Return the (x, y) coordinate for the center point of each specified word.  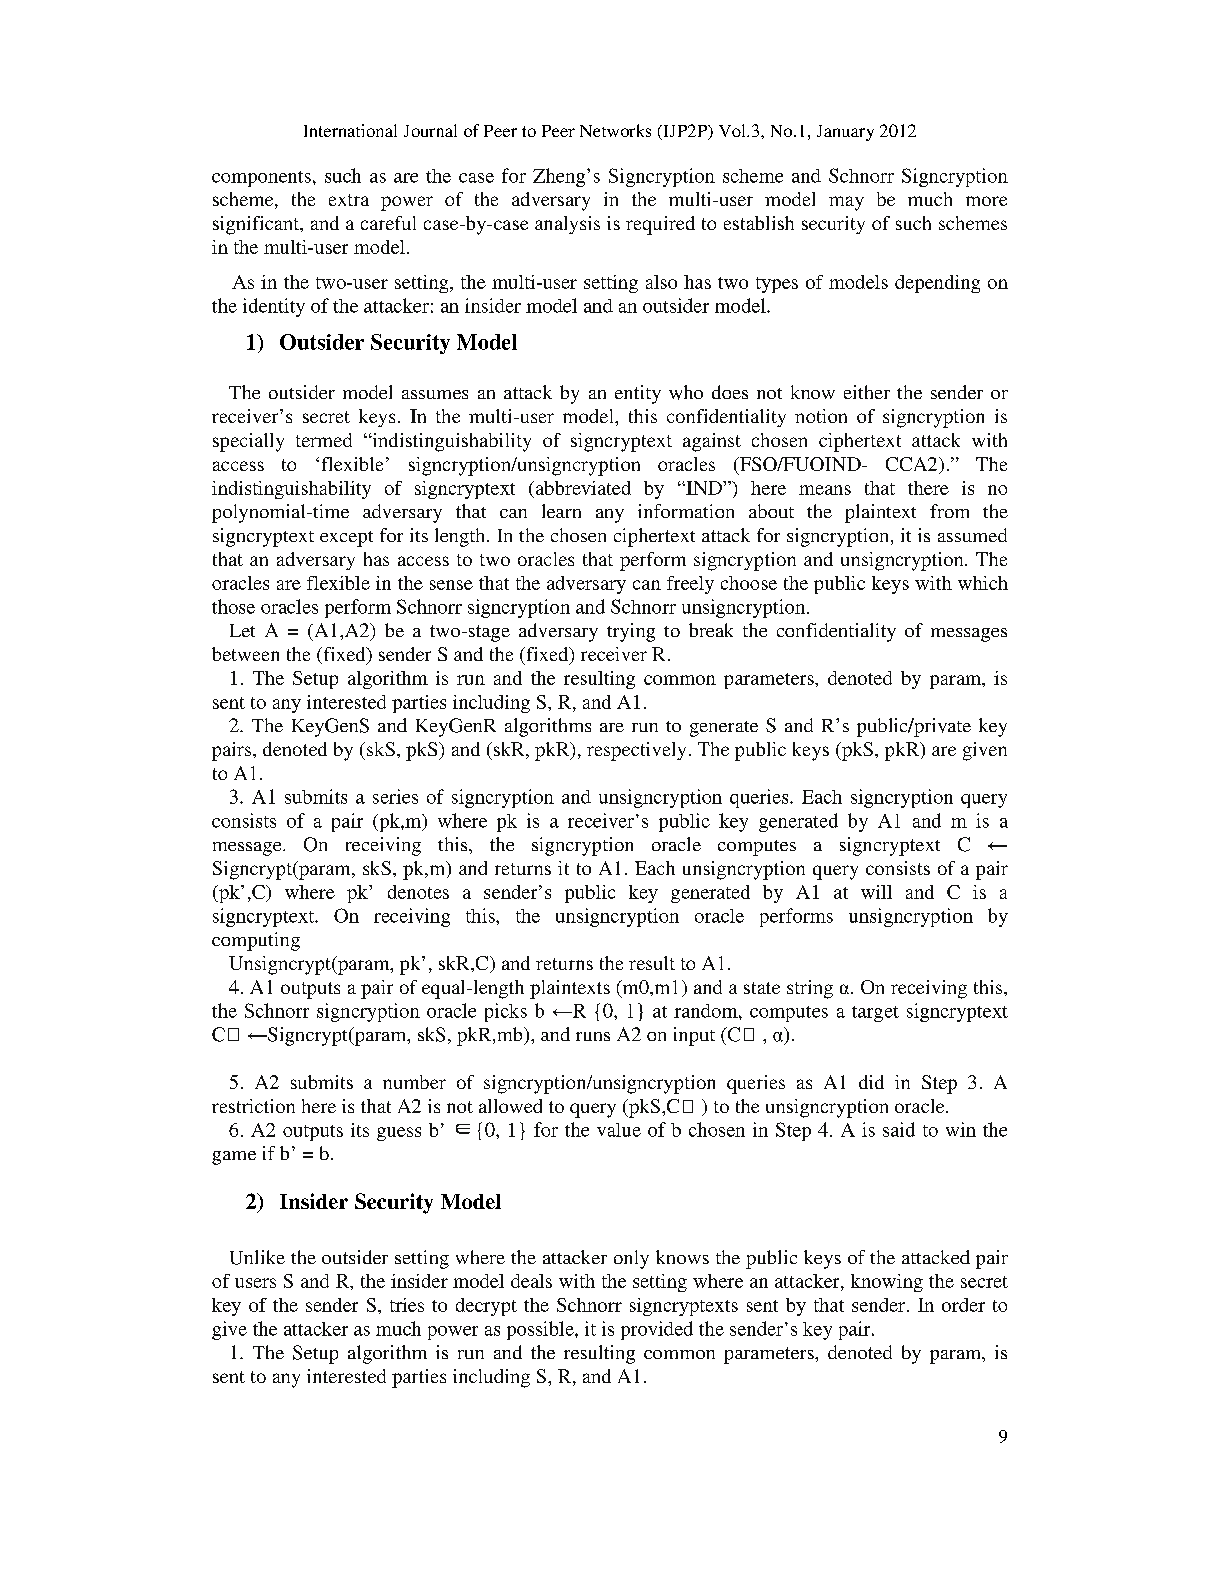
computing (256, 941)
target (875, 1014)
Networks (615, 130)
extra (349, 200)
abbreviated (582, 488)
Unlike (257, 1257)
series (395, 796)
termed (324, 440)
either (867, 392)
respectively (636, 751)
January (845, 133)
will (876, 892)
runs (593, 1036)
